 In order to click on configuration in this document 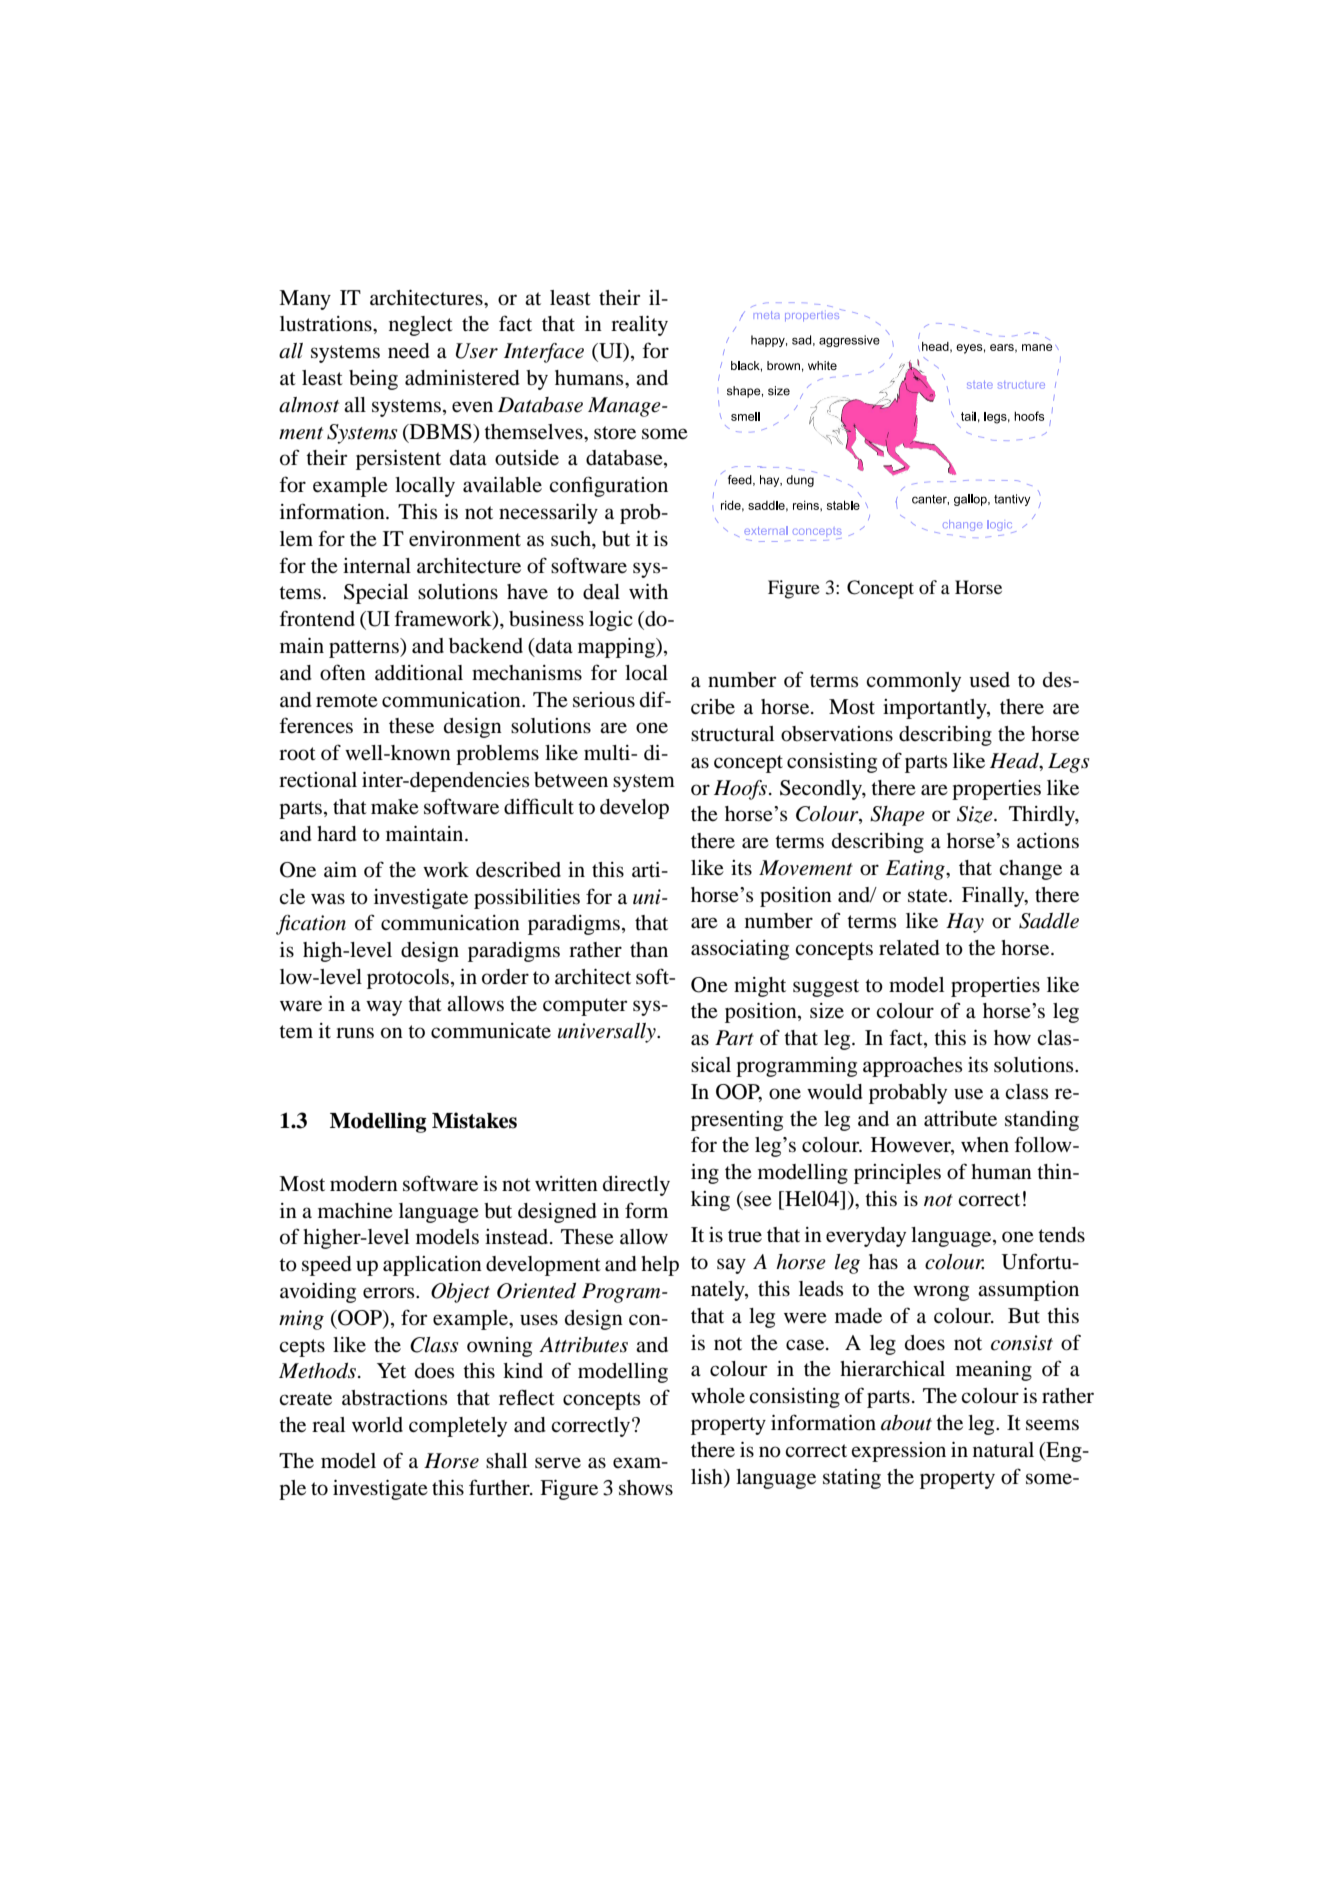, I will do `click(608, 486)`.
